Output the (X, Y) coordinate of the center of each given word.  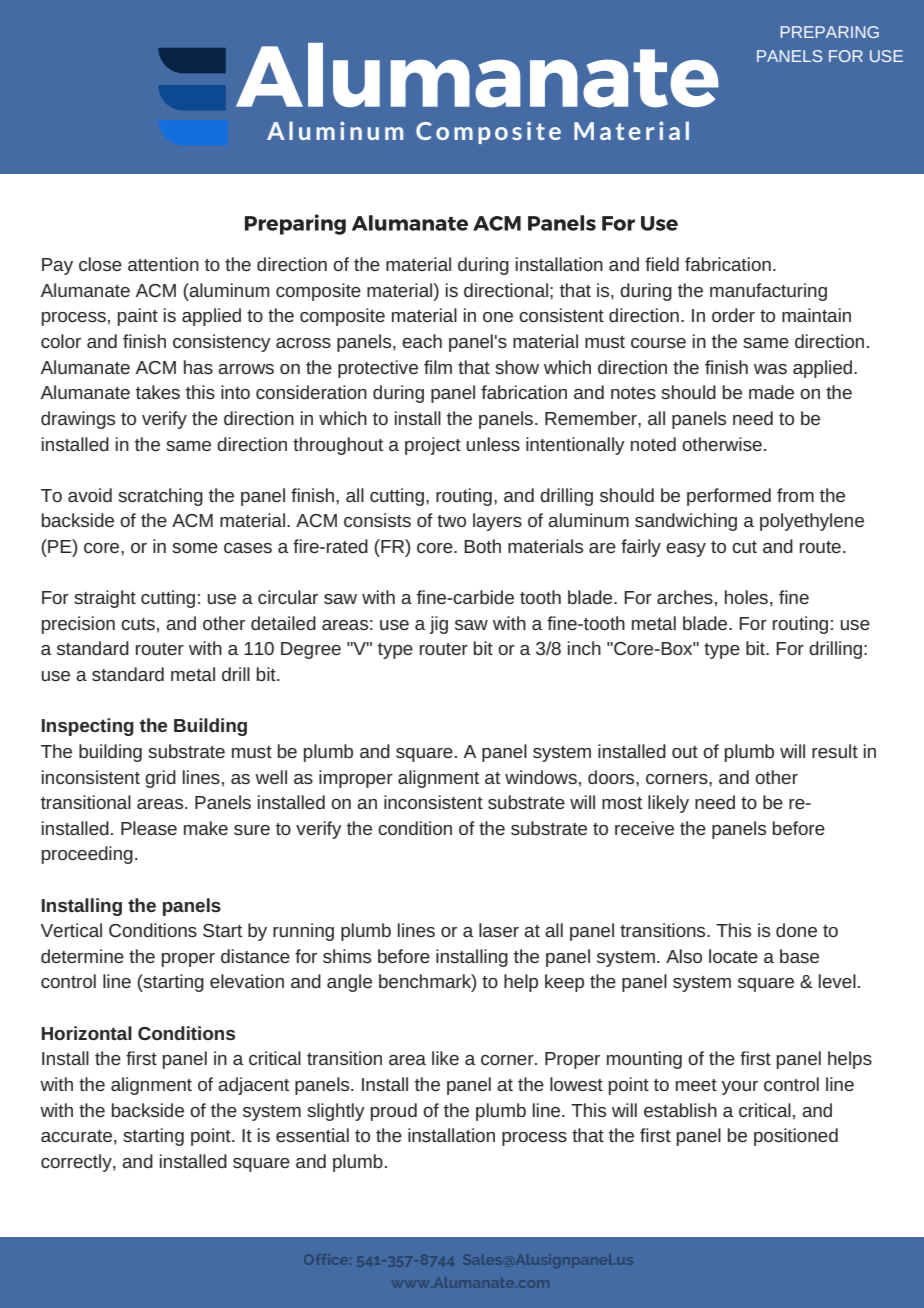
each (422, 341)
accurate (76, 1136)
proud (394, 1112)
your (740, 1088)
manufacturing (768, 292)
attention (163, 264)
